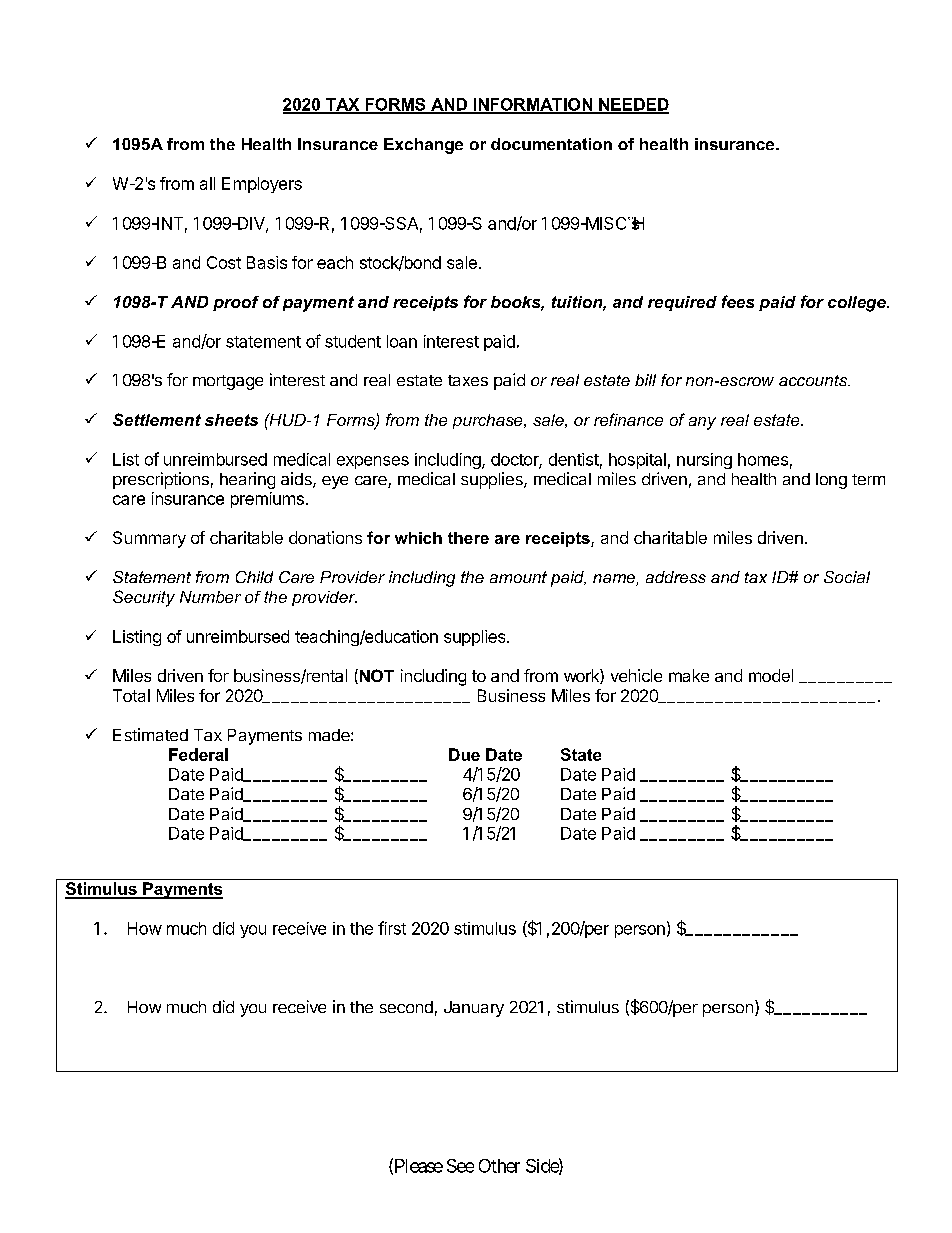 The image size is (952, 1233). I want to click on NEEDED, so click(633, 105).
